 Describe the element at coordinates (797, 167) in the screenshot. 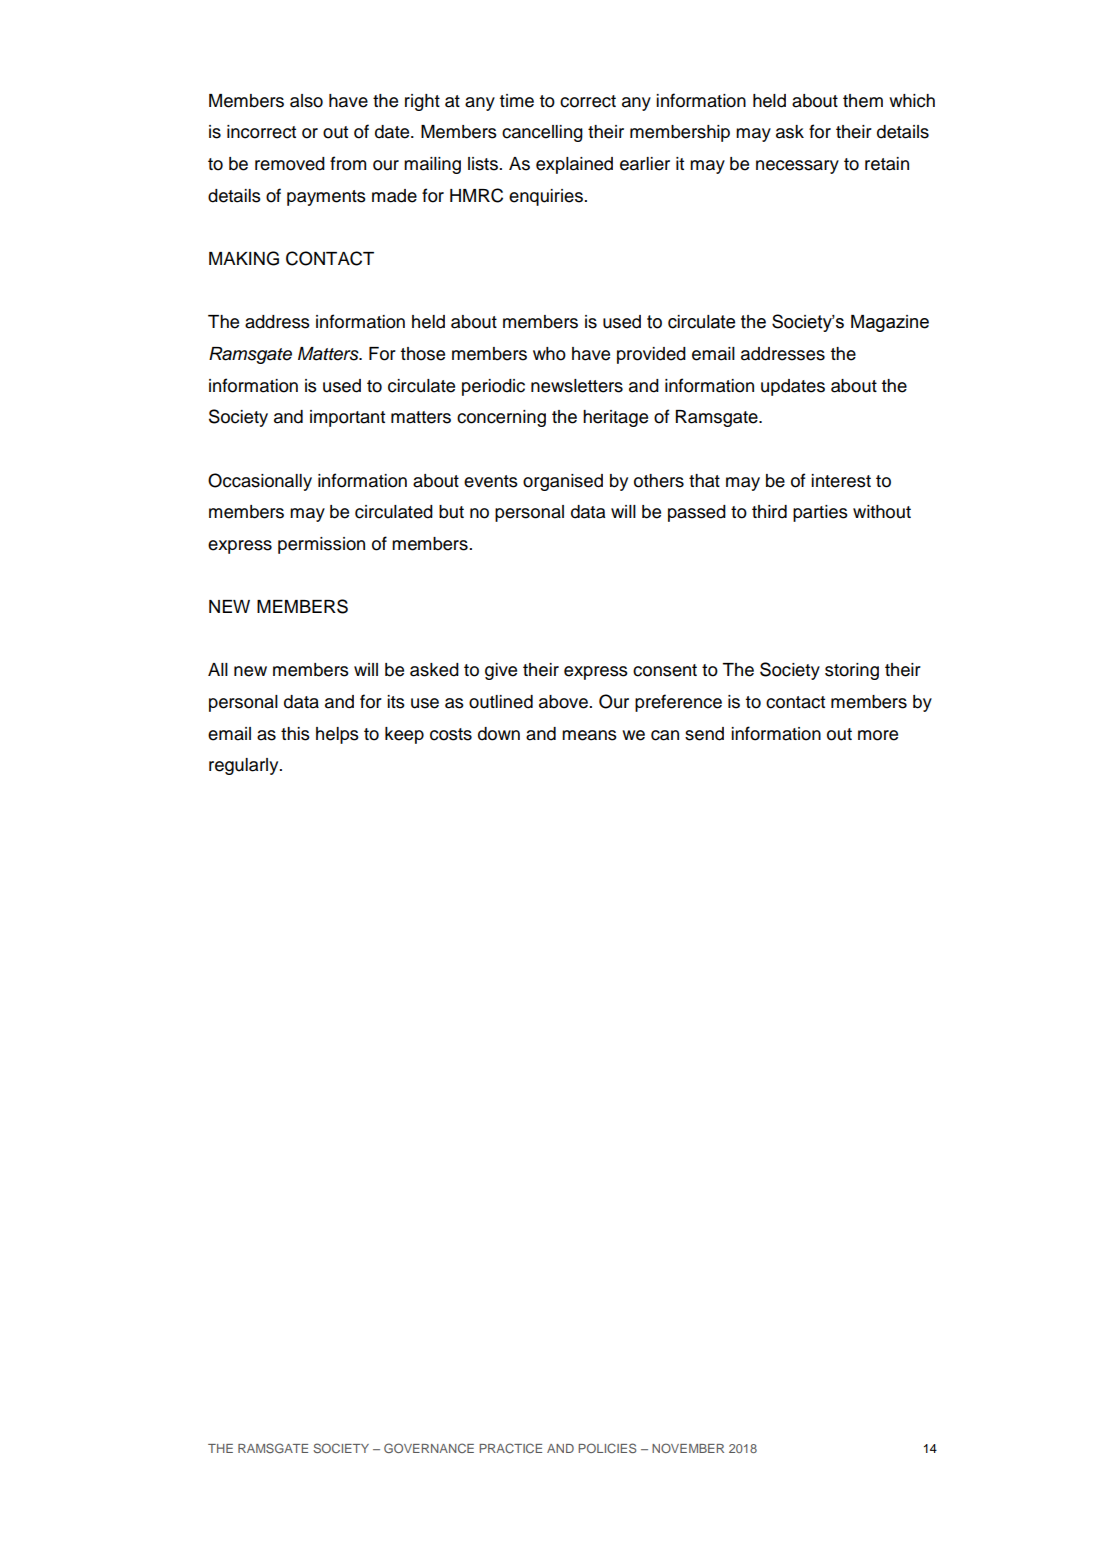

I see `necessary` at that location.
